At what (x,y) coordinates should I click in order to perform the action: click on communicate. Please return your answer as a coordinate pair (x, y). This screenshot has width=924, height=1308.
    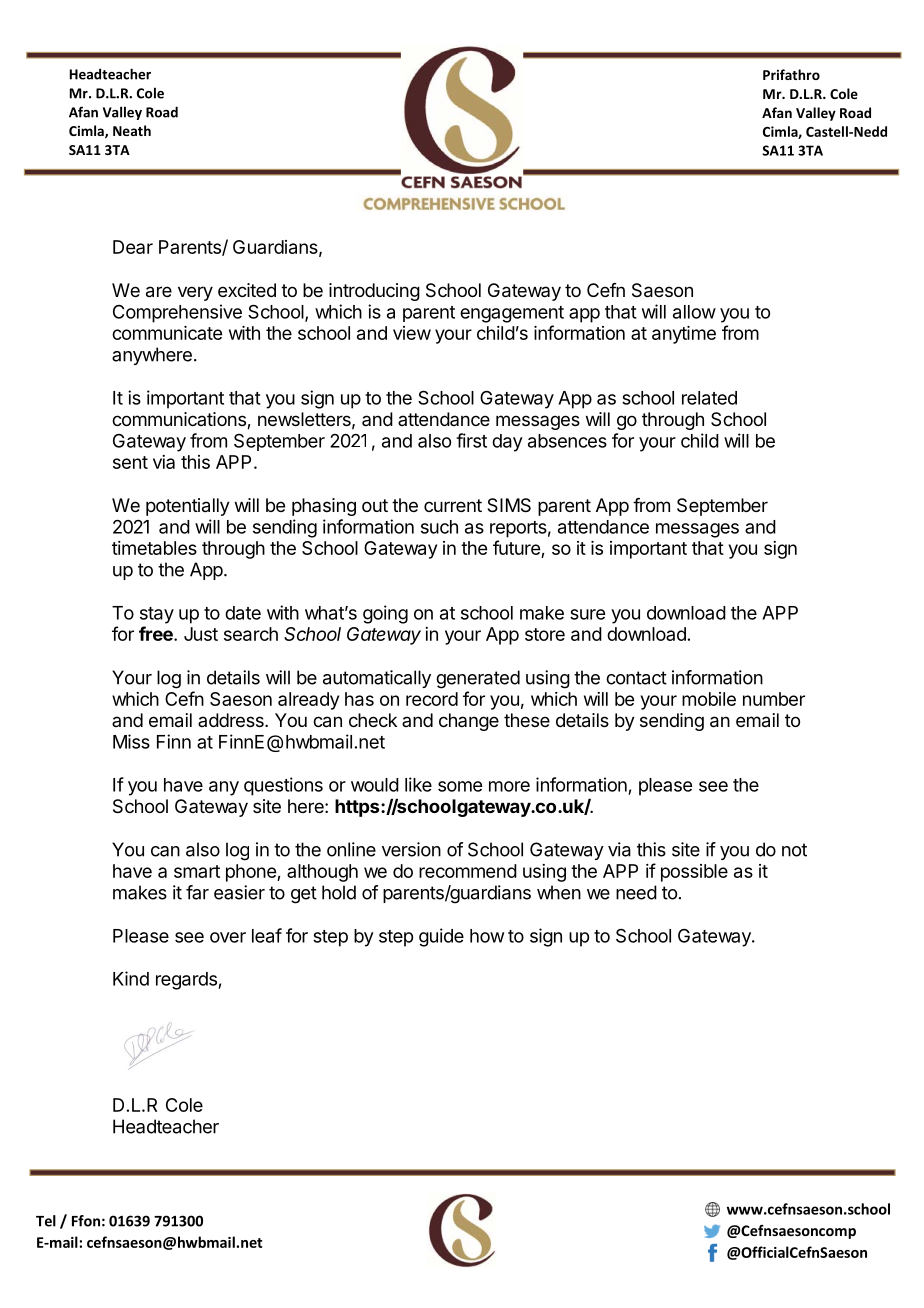
    Looking at the image, I should click on (167, 333).
